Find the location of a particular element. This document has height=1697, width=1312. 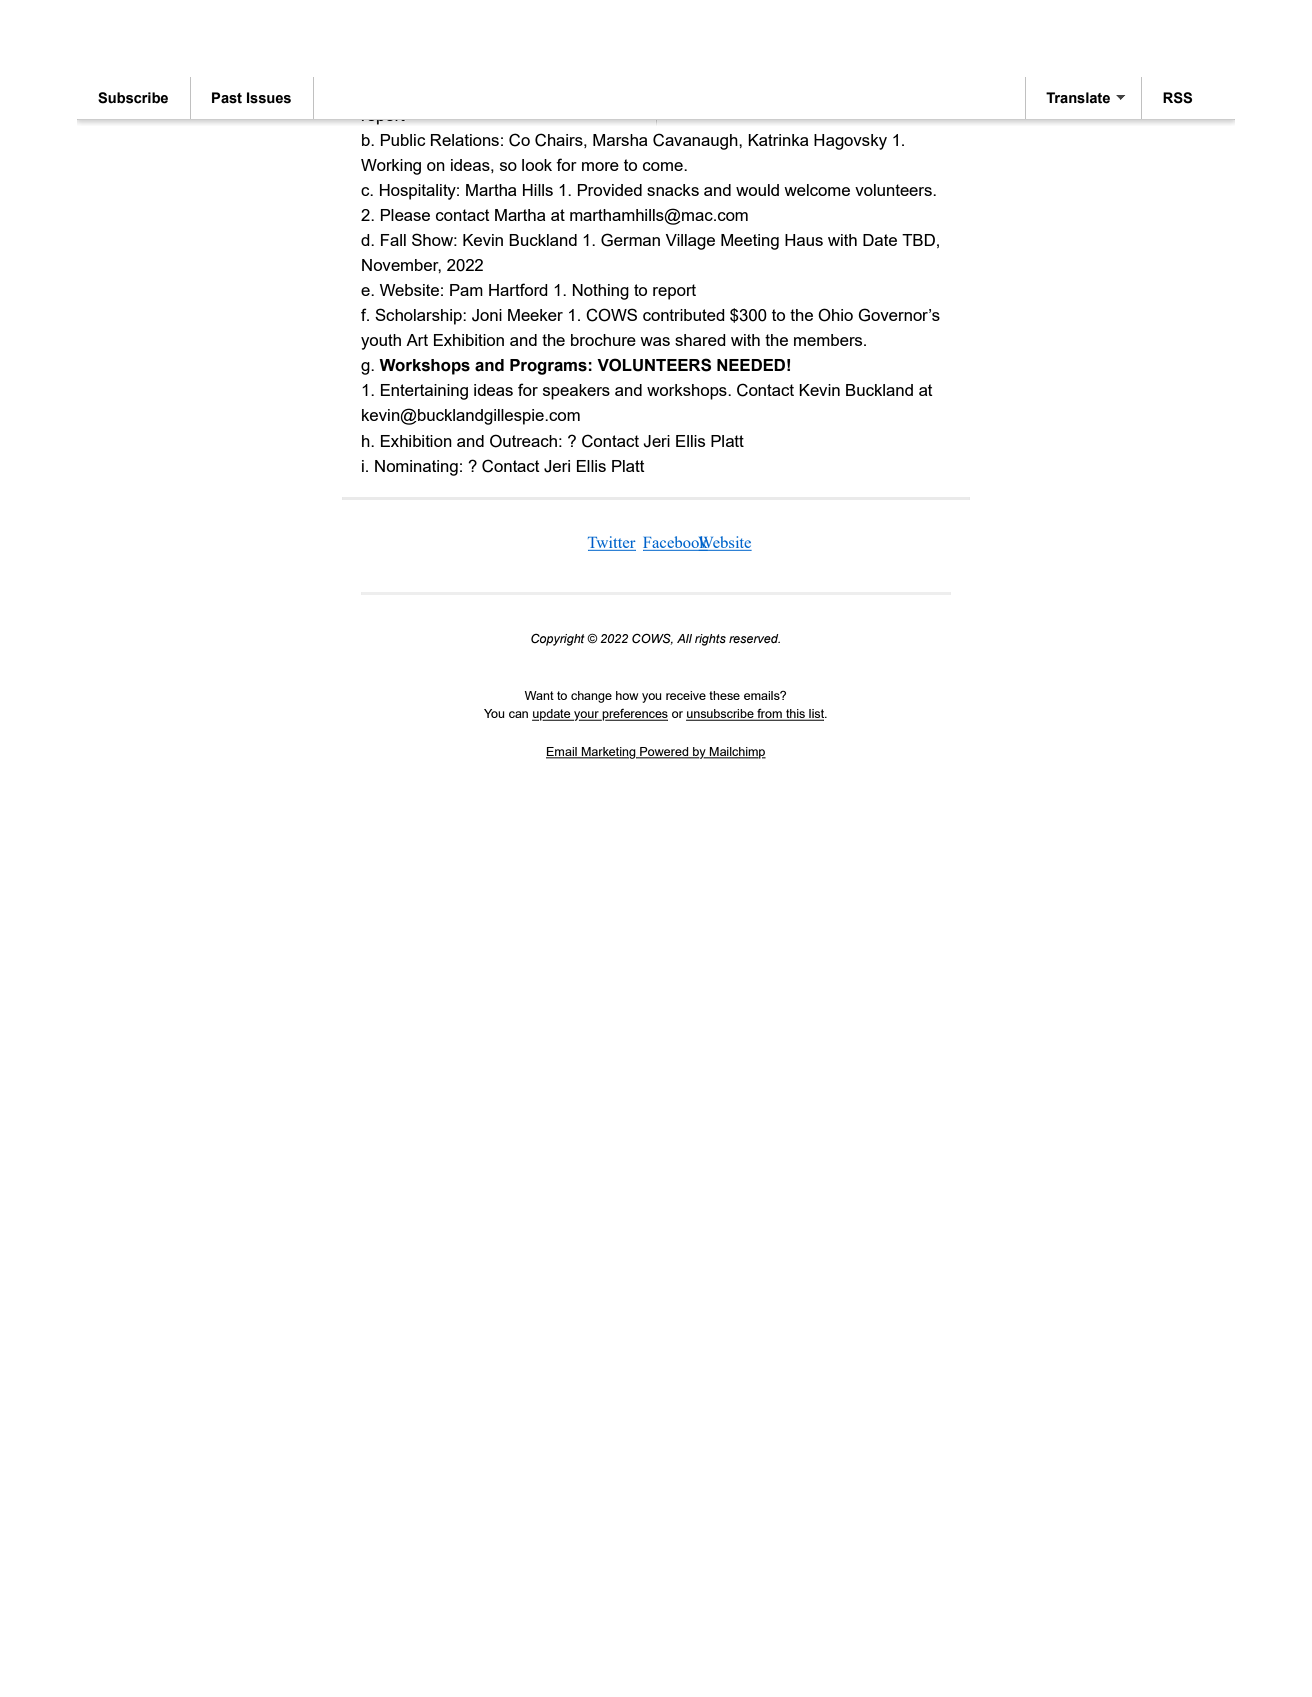

Twitter is located at coordinates (612, 543).
